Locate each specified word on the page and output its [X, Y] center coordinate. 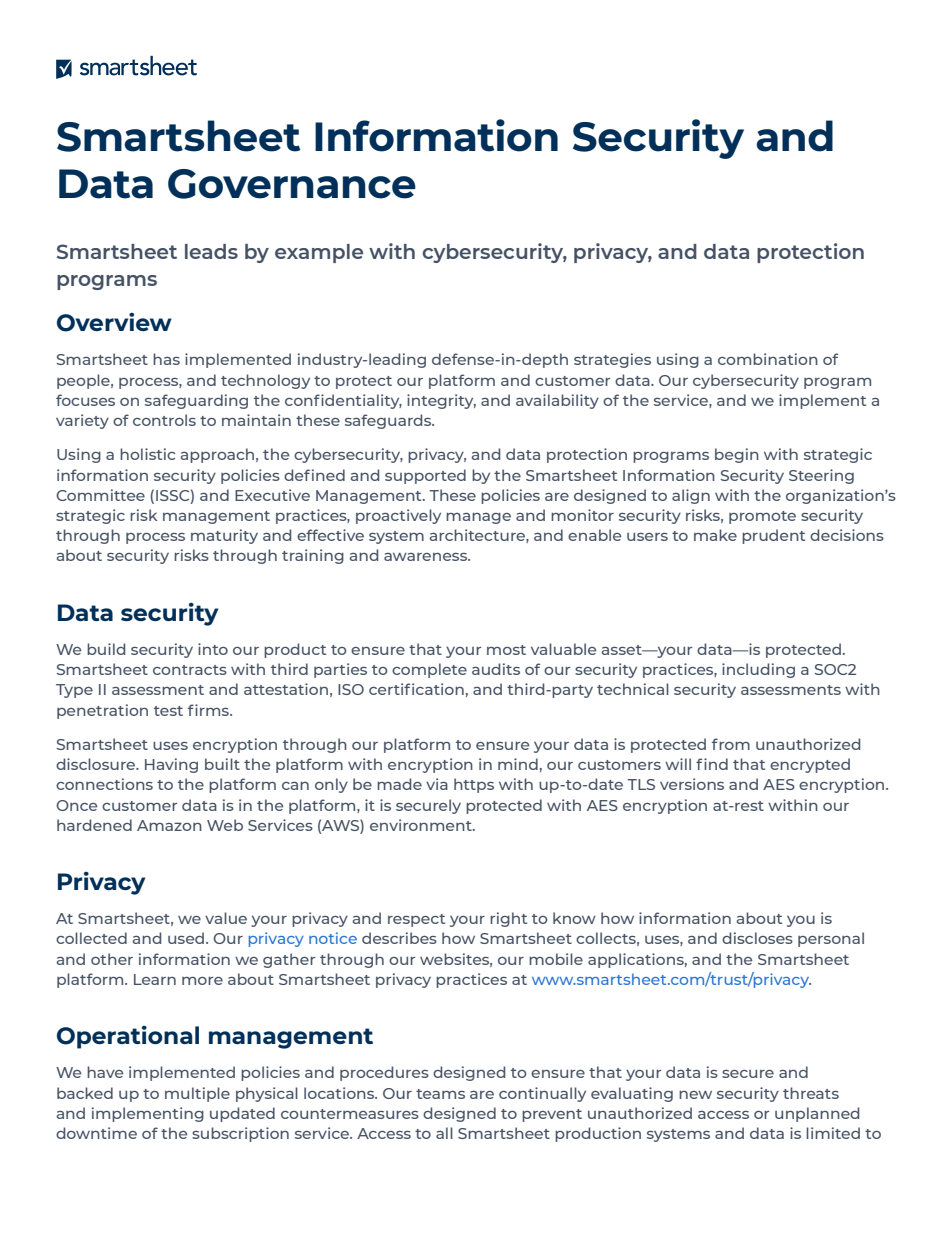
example [319, 253]
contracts [190, 670]
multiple [197, 1094]
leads [211, 251]
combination [768, 359]
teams [440, 1094]
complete [429, 670]
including [758, 670]
